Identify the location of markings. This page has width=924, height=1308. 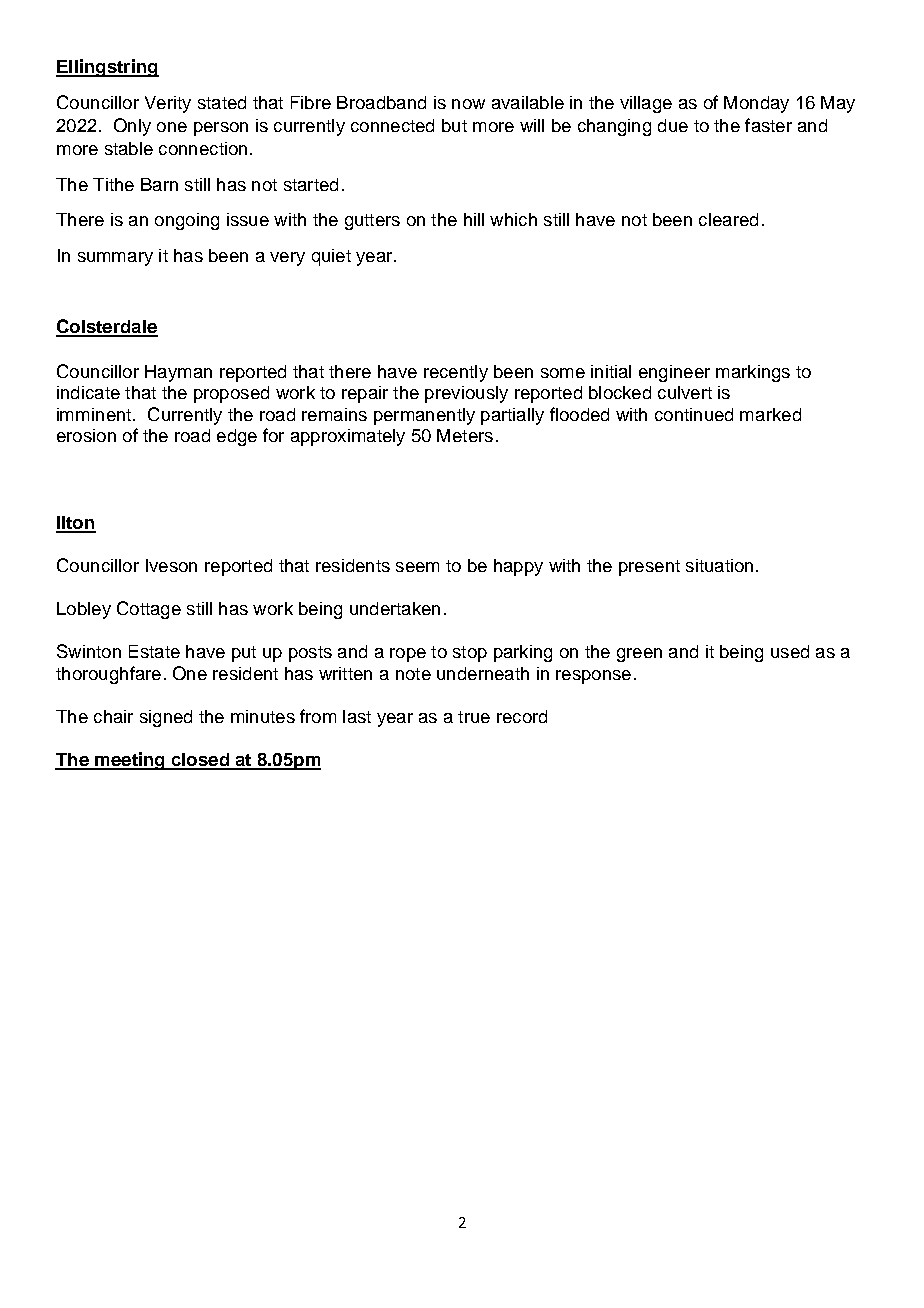
(753, 373).
